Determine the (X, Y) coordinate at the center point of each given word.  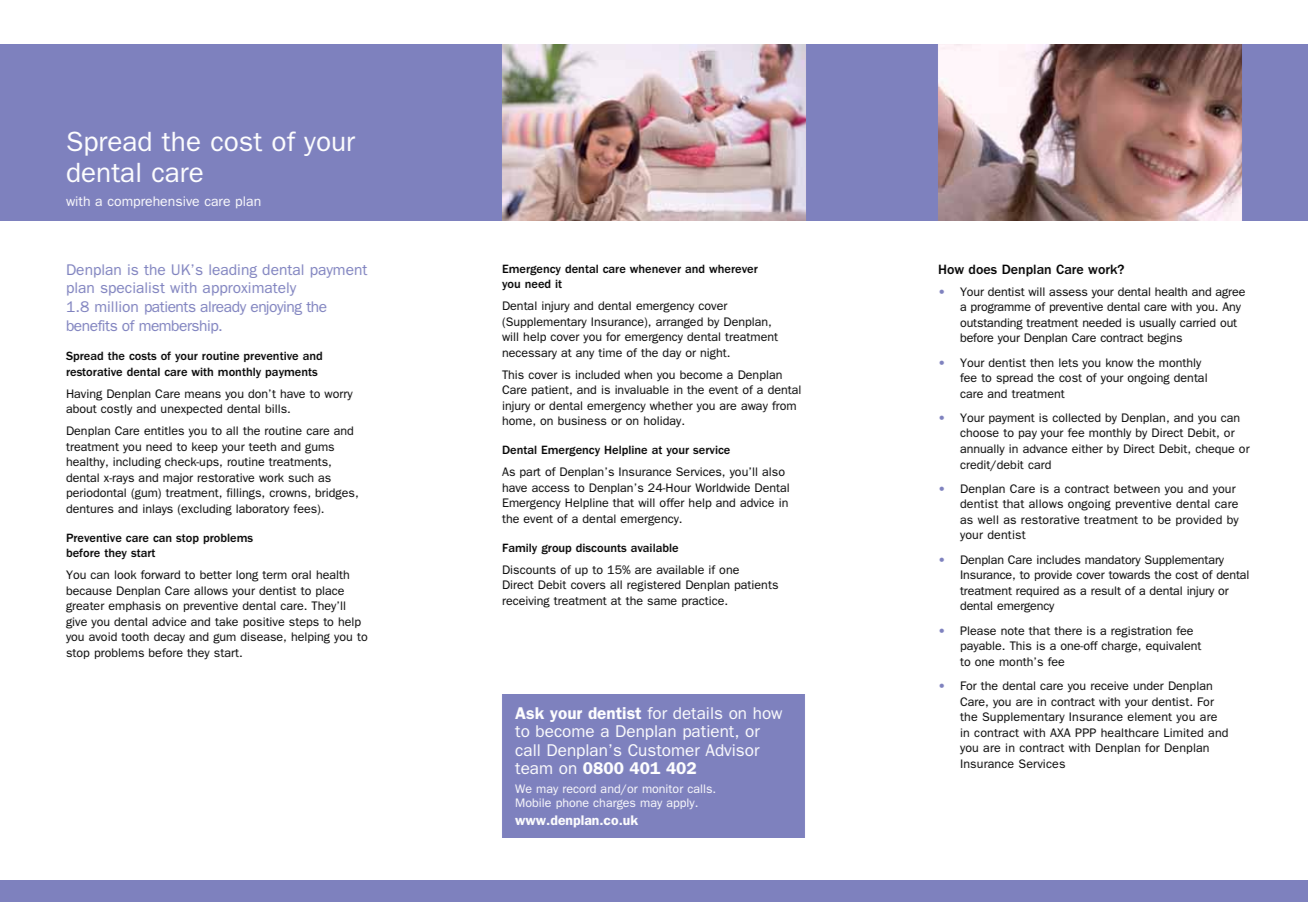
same (662, 601)
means (203, 394)
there (1068, 630)
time (610, 352)
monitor (663, 789)
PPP (1085, 732)
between (1137, 488)
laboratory (262, 509)
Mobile (533, 802)
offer (672, 502)
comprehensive (153, 202)
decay (169, 638)
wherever (733, 268)
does (982, 269)
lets (1068, 362)
